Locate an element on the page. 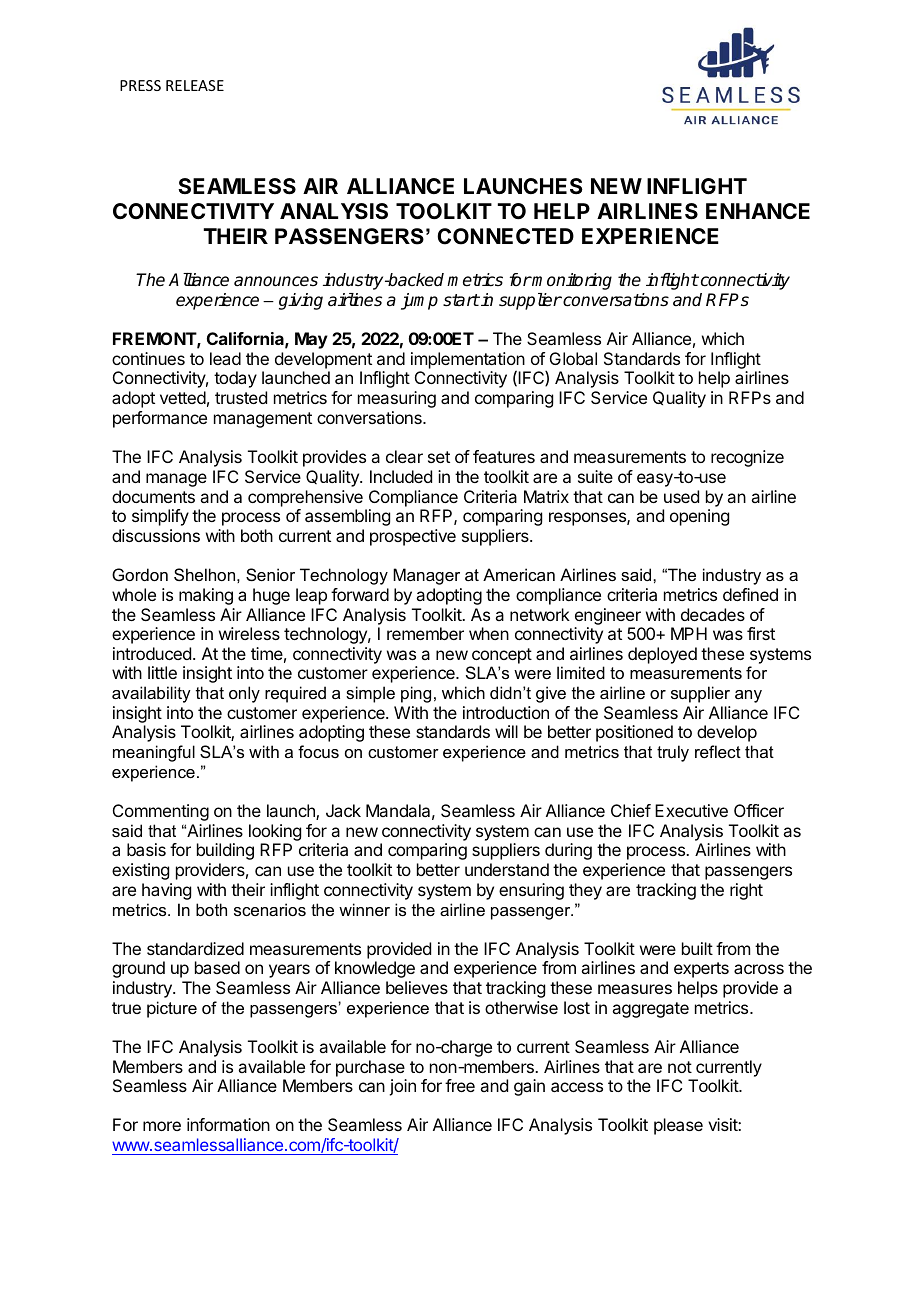 Image resolution: width=924 pixels, height=1308 pixels. truly is located at coordinates (673, 753).
